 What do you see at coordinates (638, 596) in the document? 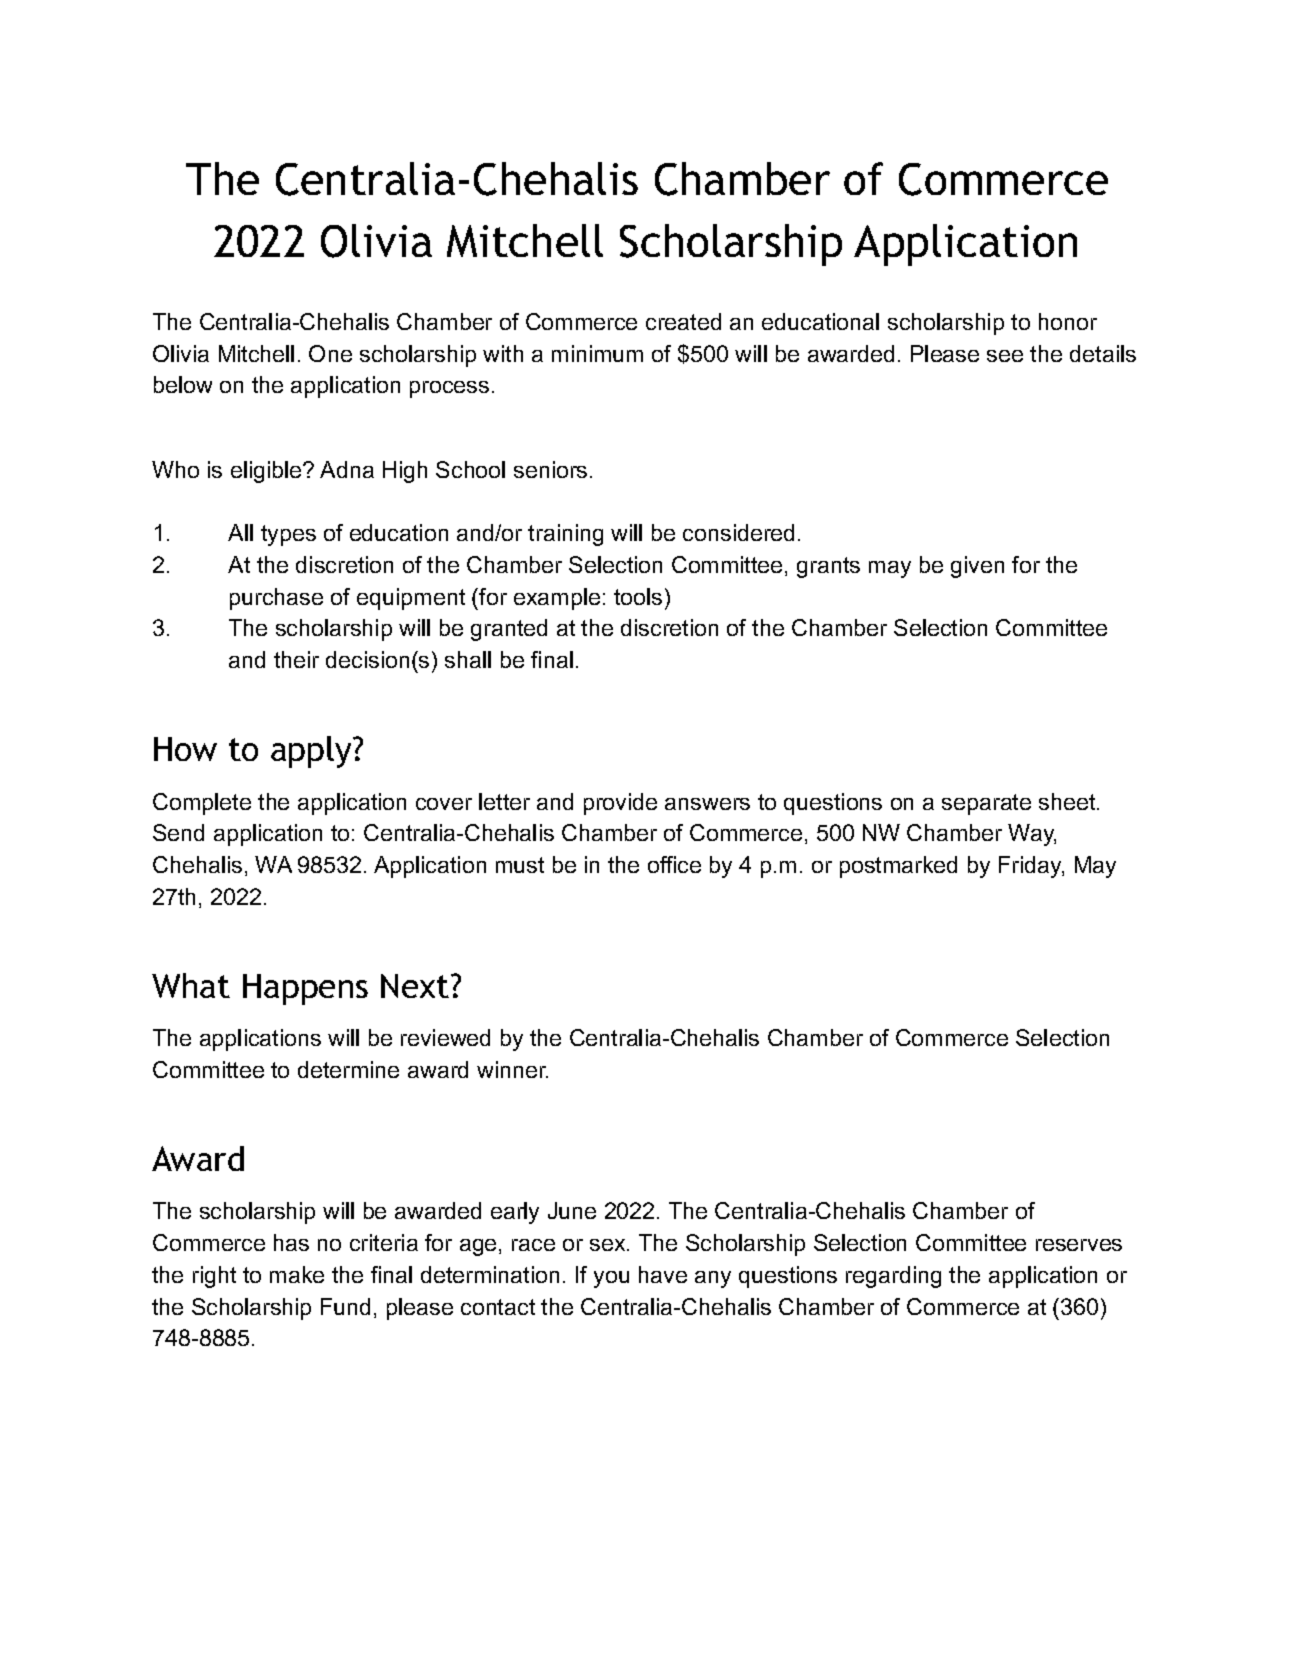
I see `tools` at bounding box center [638, 596].
